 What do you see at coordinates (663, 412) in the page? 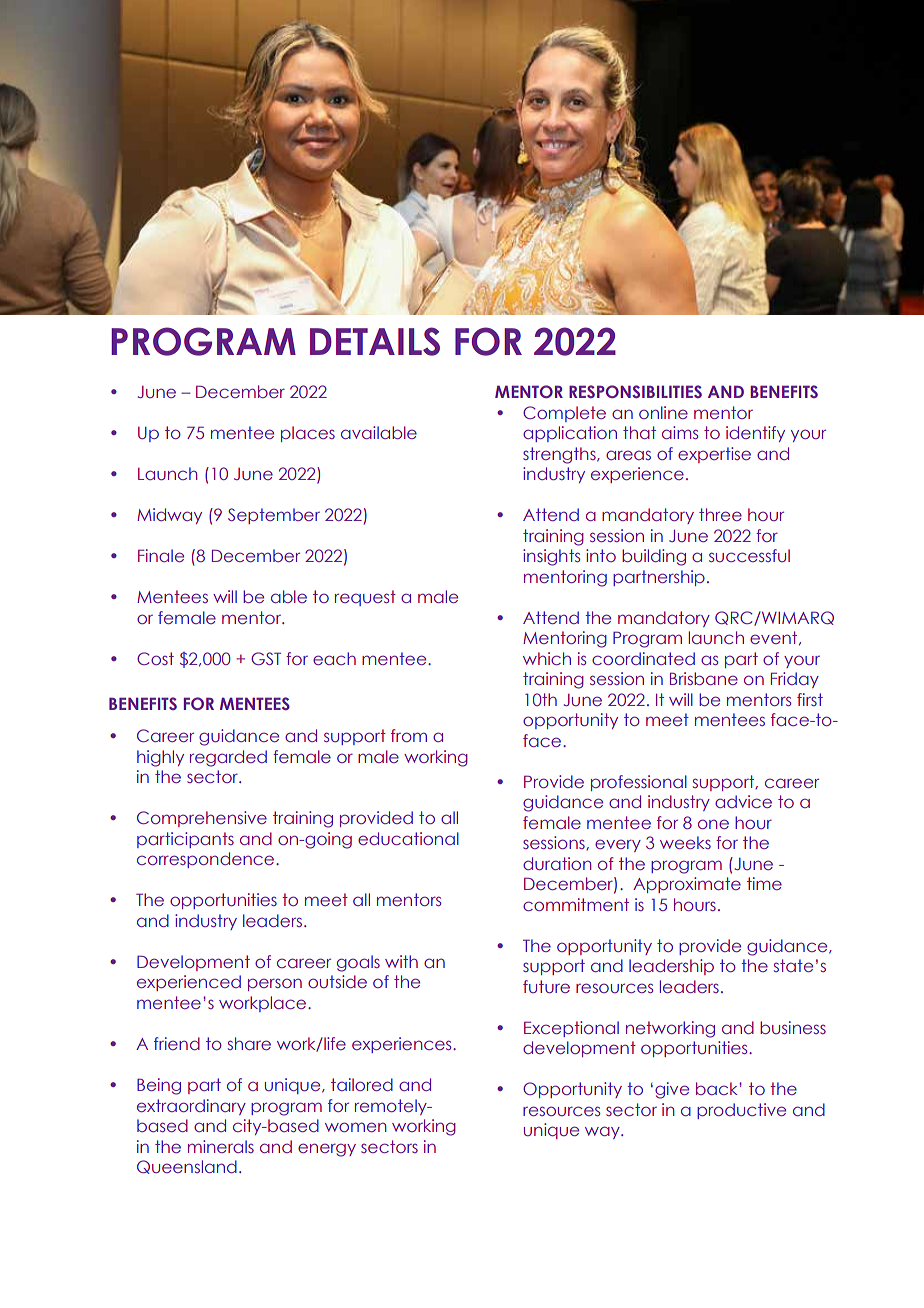
I see `online` at bounding box center [663, 412].
